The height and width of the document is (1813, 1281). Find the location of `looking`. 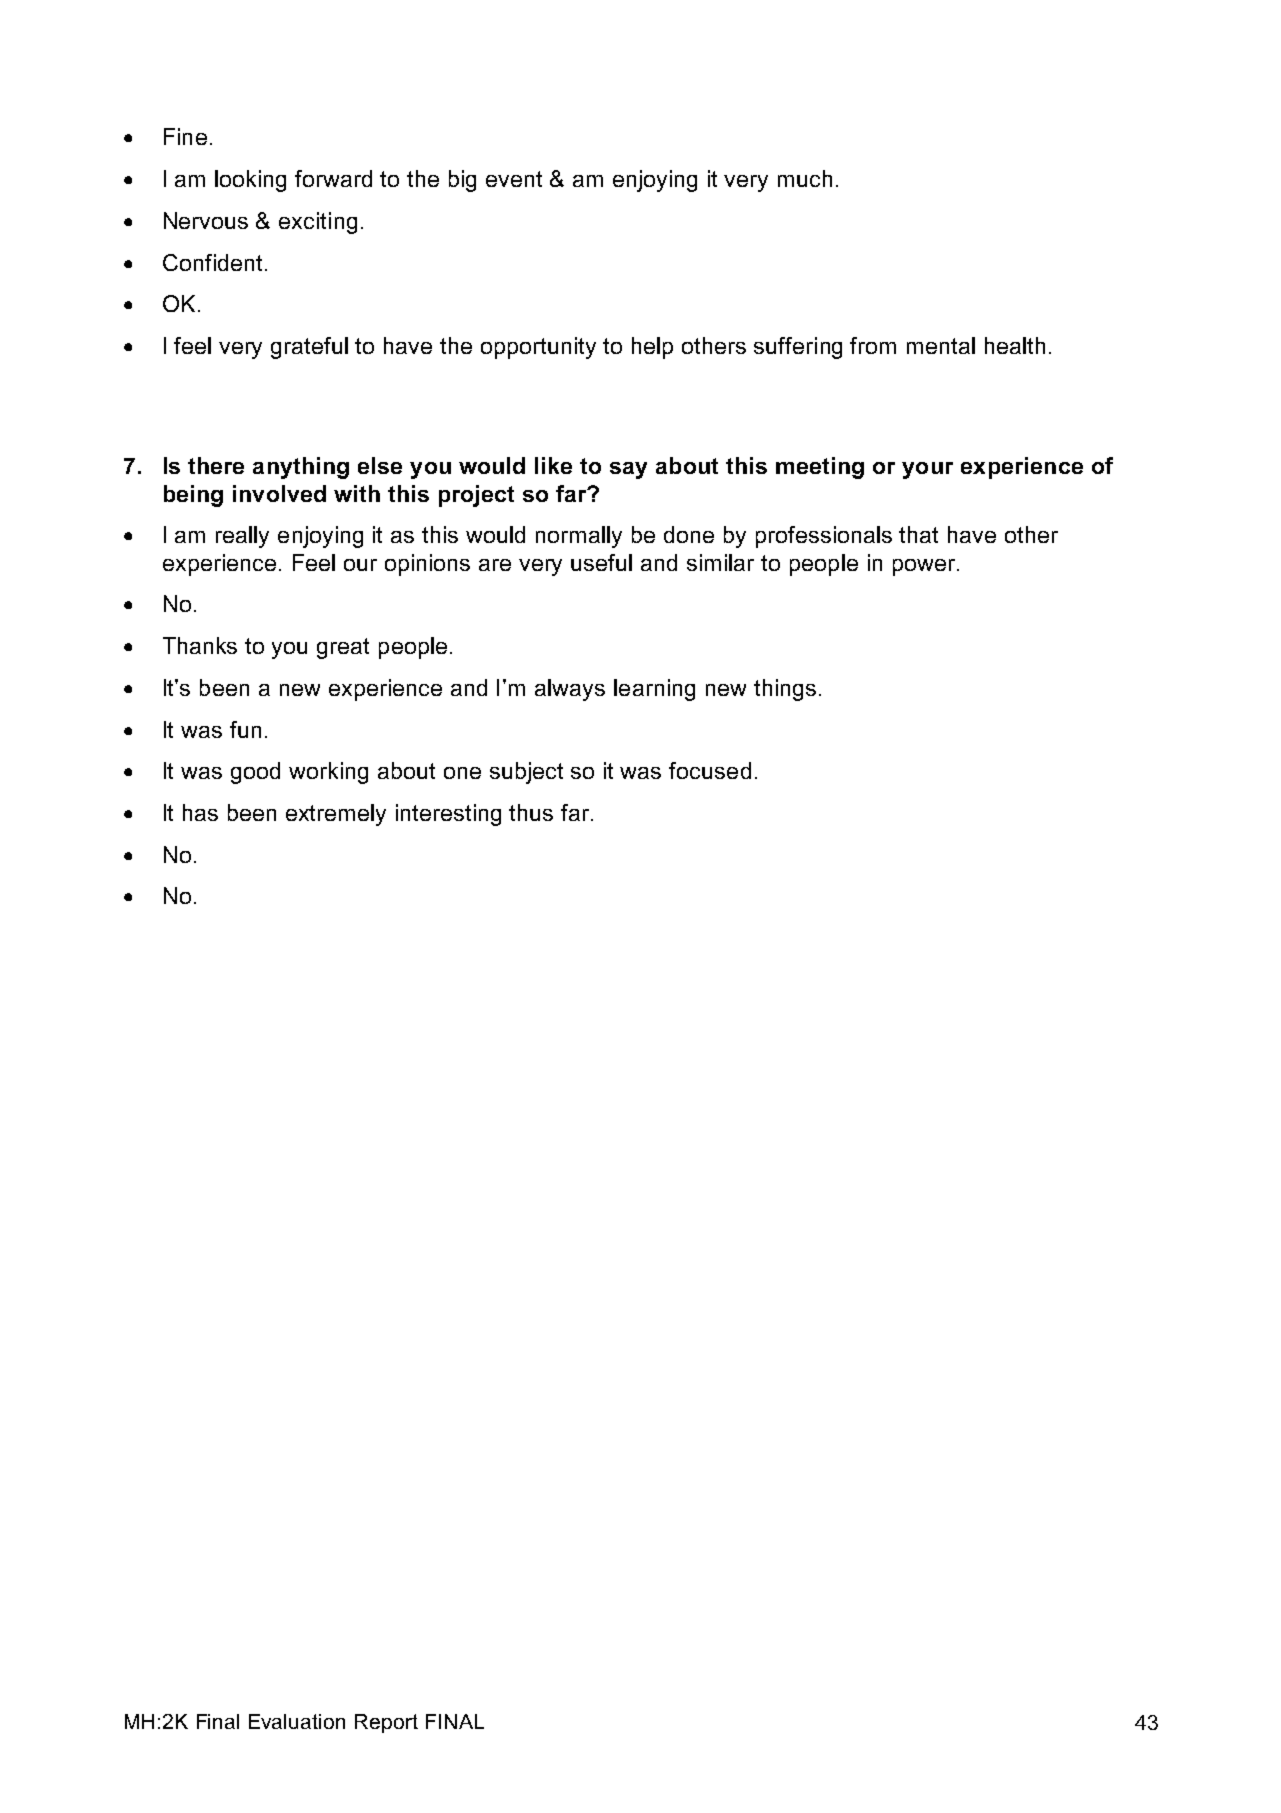

looking is located at coordinates (250, 181).
